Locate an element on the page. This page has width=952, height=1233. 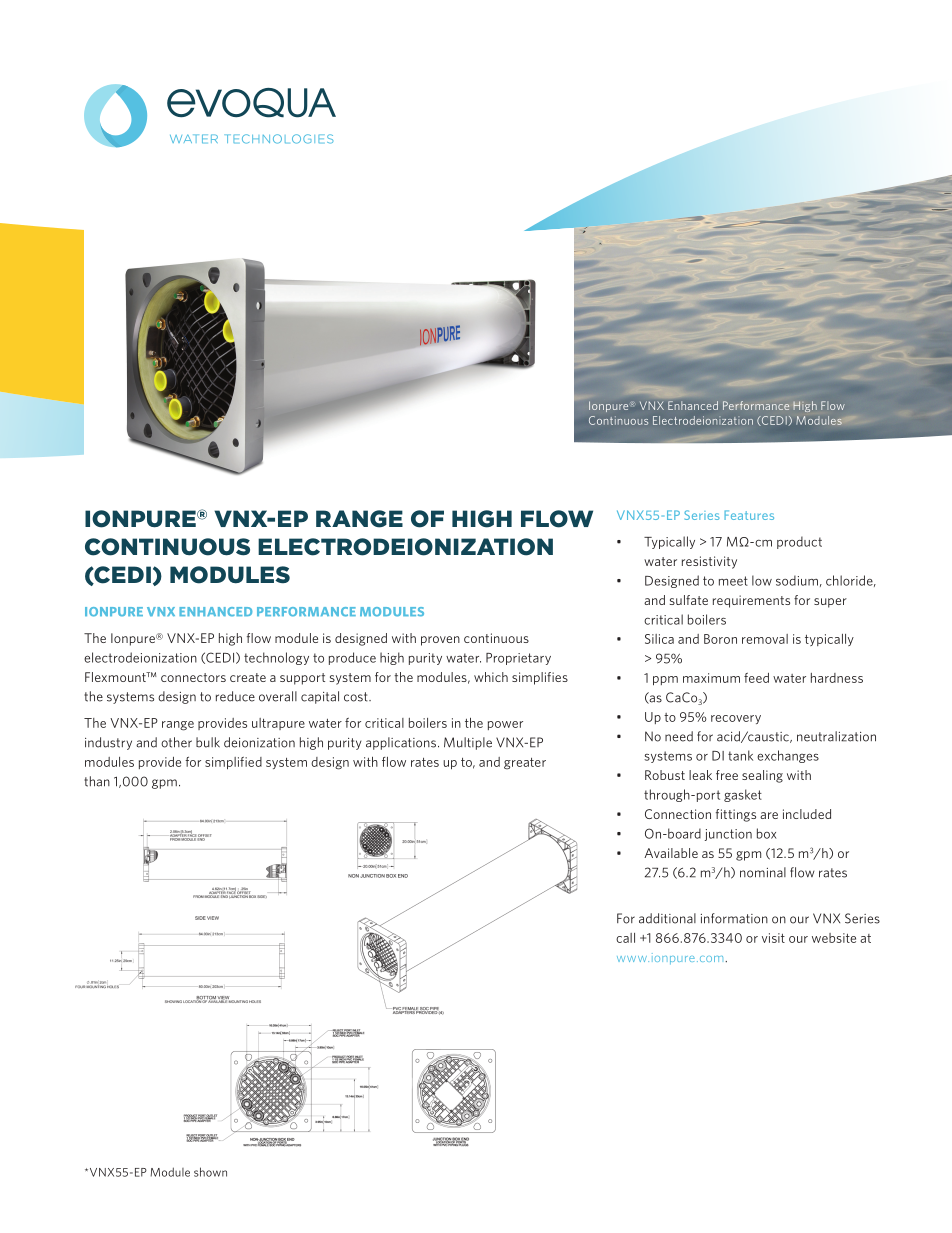
additional is located at coordinates (667, 918).
